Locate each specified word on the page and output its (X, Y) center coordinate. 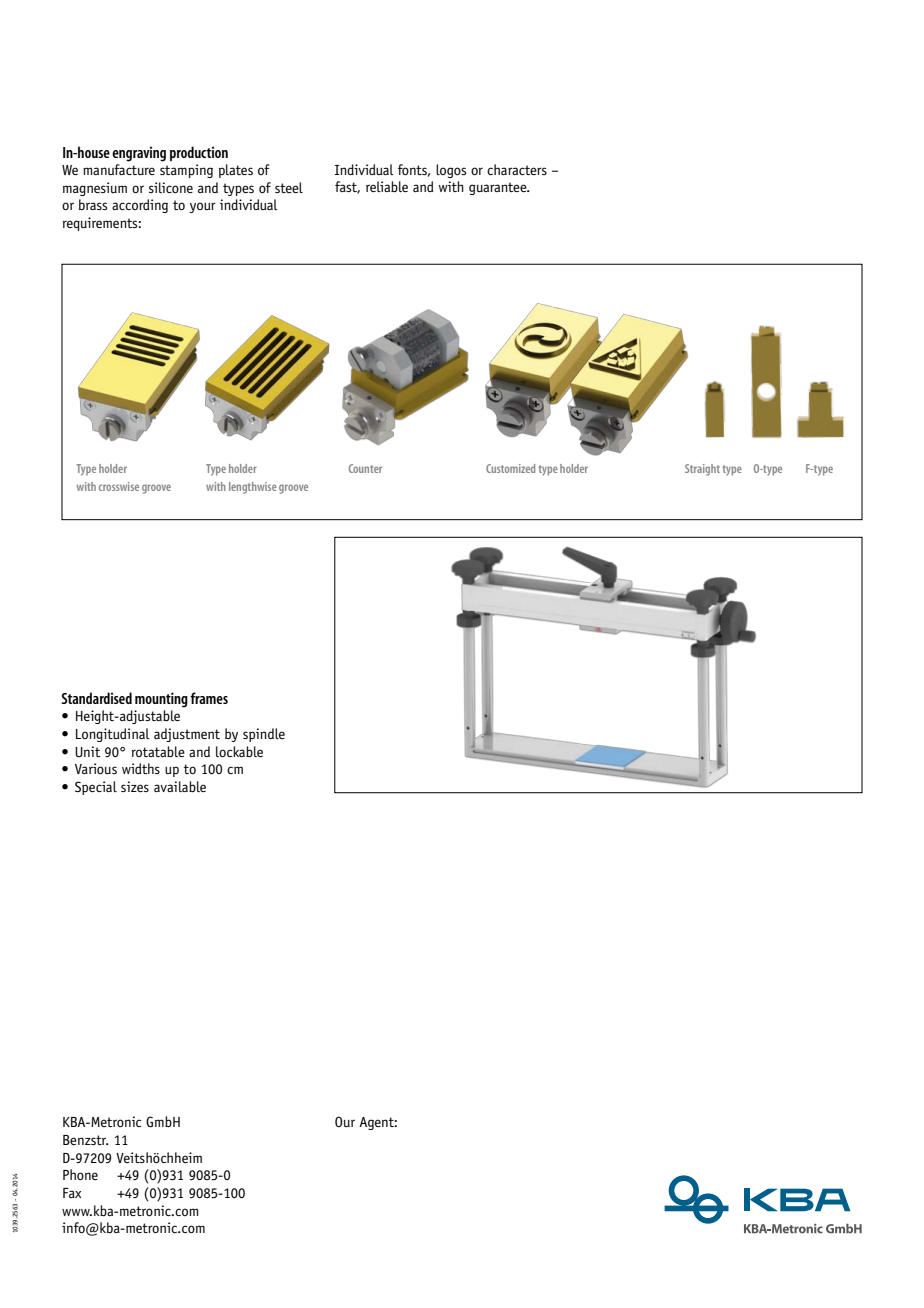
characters (517, 169)
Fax (72, 1193)
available (180, 786)
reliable (387, 186)
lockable (239, 751)
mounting (161, 700)
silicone (171, 187)
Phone (80, 1174)
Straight (702, 470)
